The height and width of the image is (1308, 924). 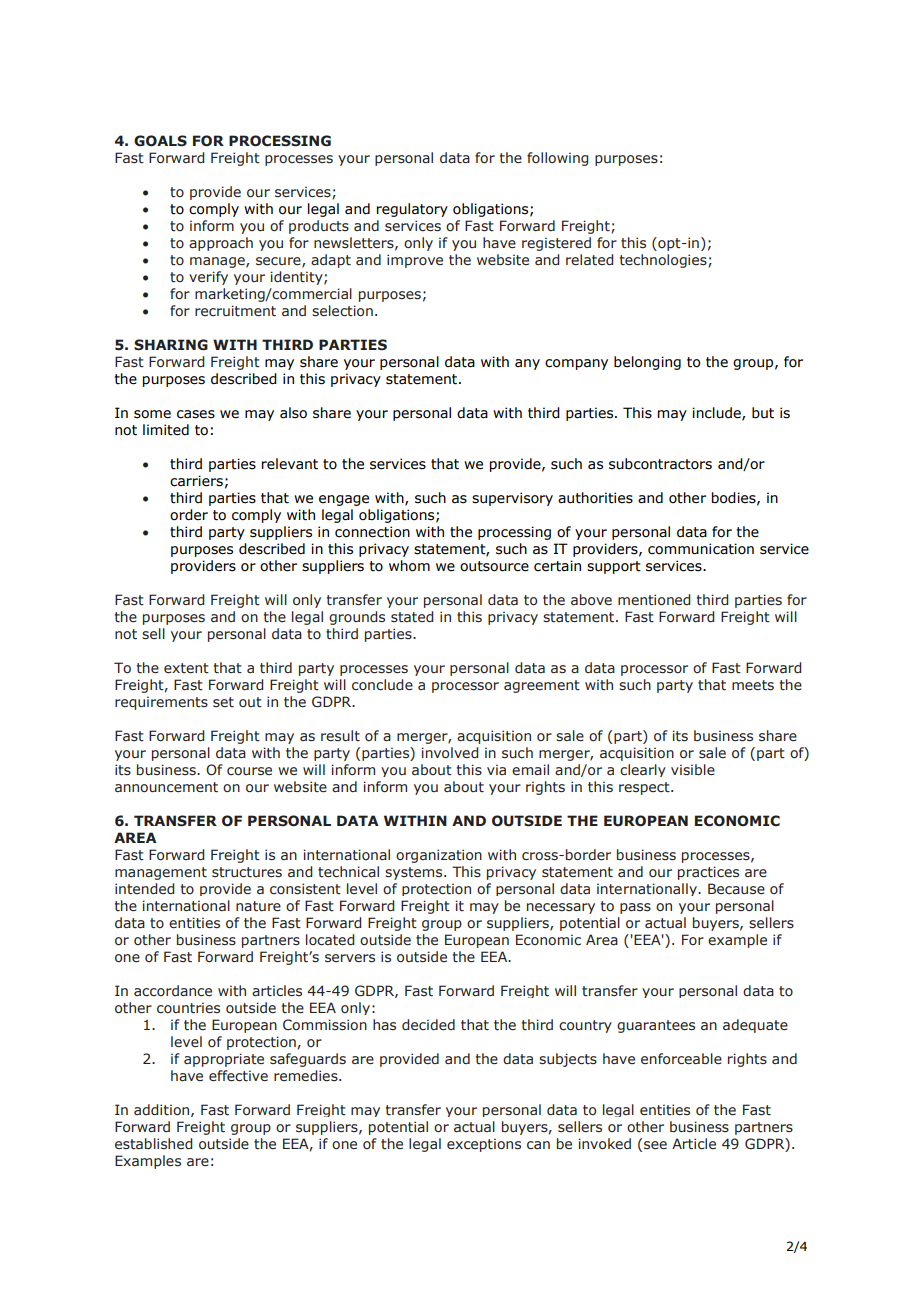 I want to click on course, so click(x=249, y=771).
